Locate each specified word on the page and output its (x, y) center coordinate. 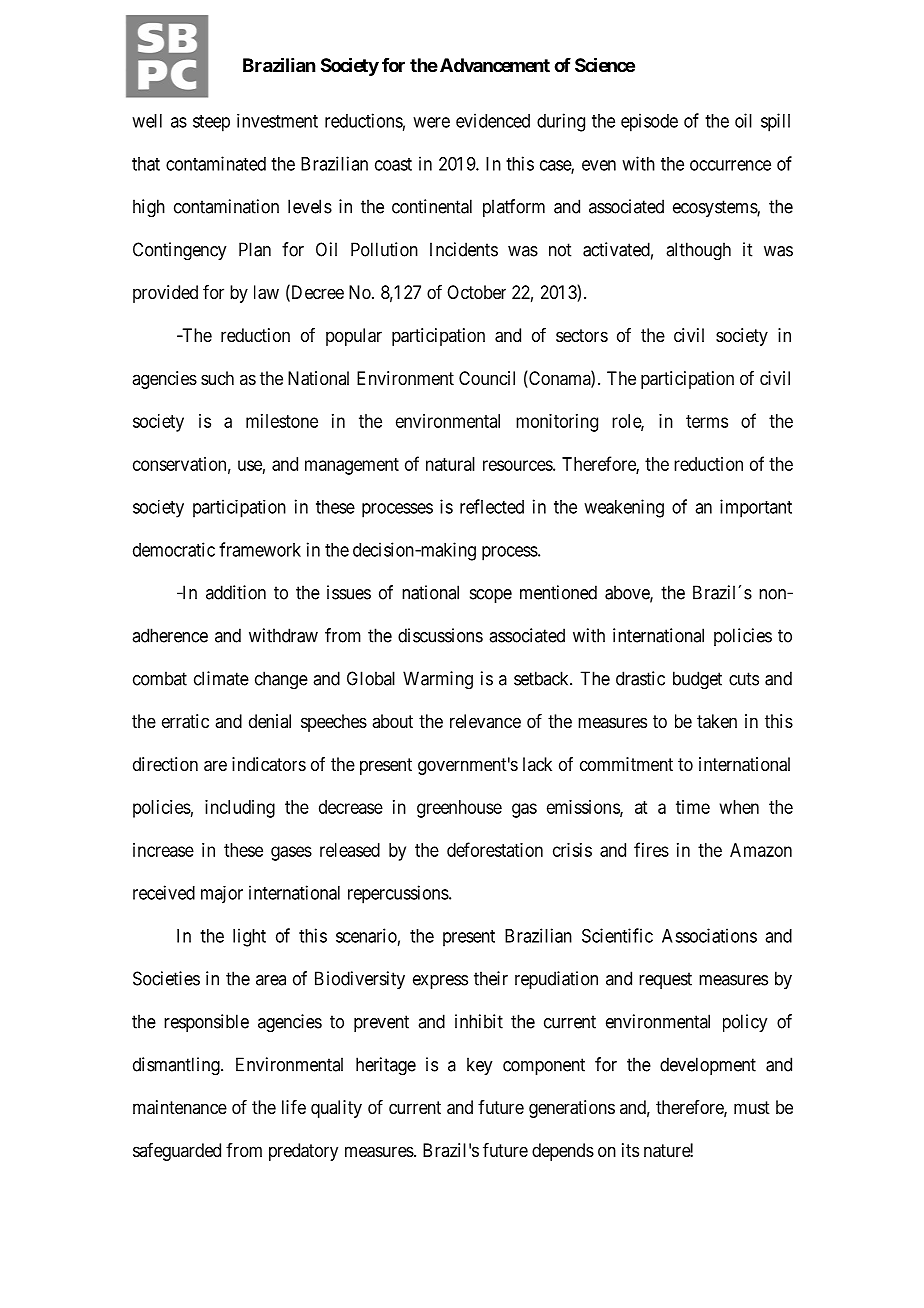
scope (491, 596)
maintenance (180, 1107)
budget (697, 680)
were (431, 122)
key (479, 1066)
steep (211, 123)
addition (236, 592)
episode (649, 122)
